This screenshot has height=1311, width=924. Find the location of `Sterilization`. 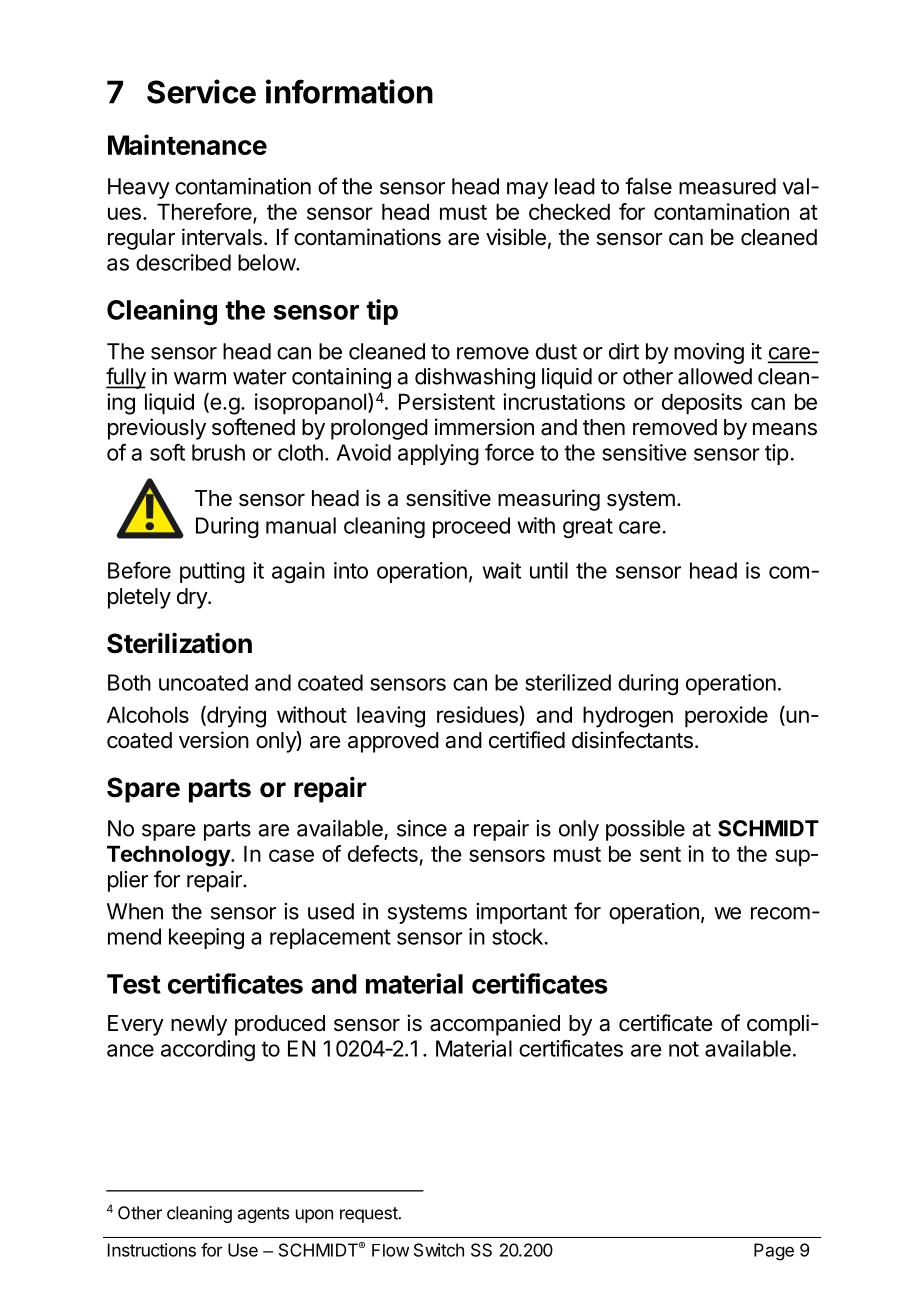

Sterilization is located at coordinates (179, 643).
